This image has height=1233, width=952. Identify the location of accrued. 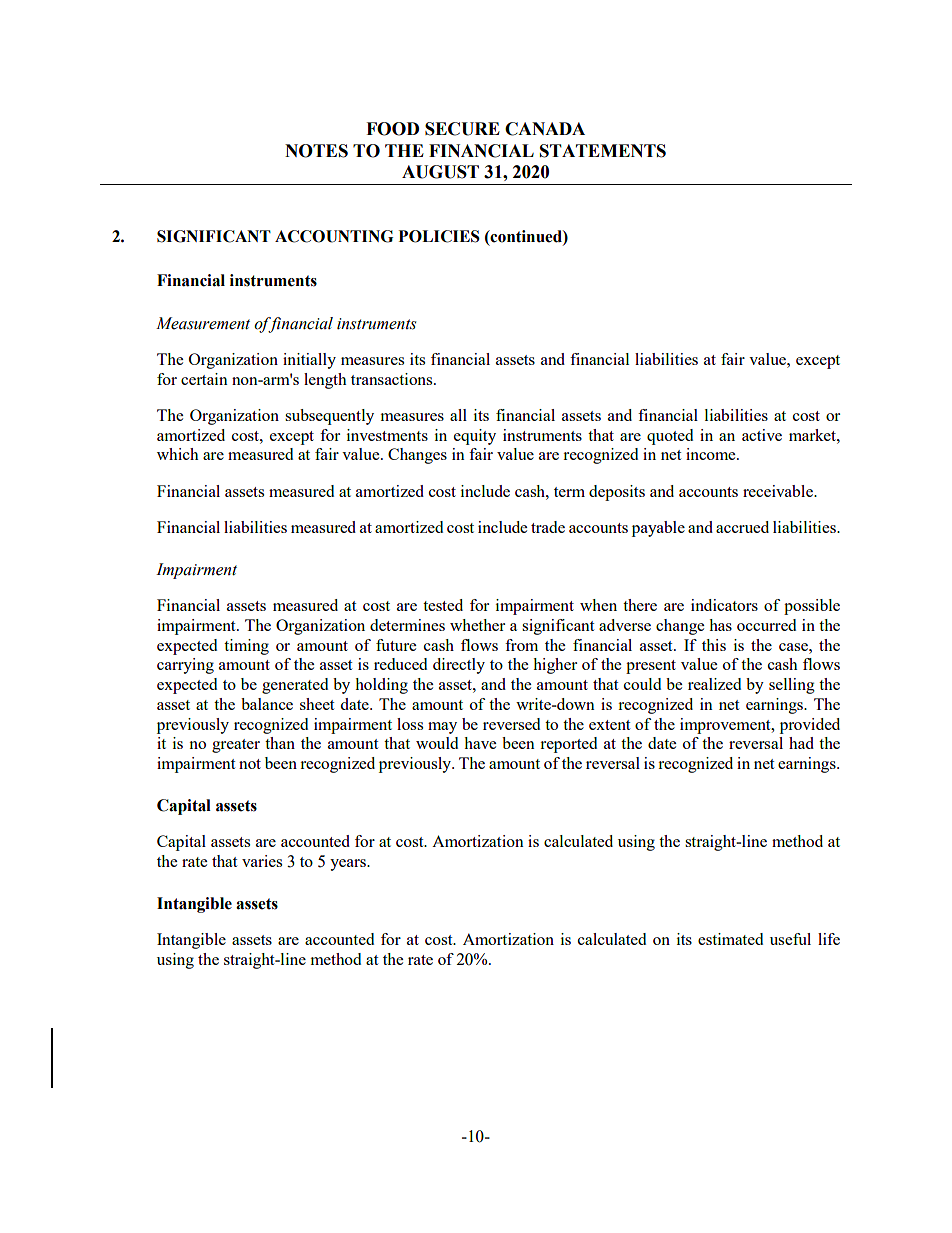
(742, 527).
